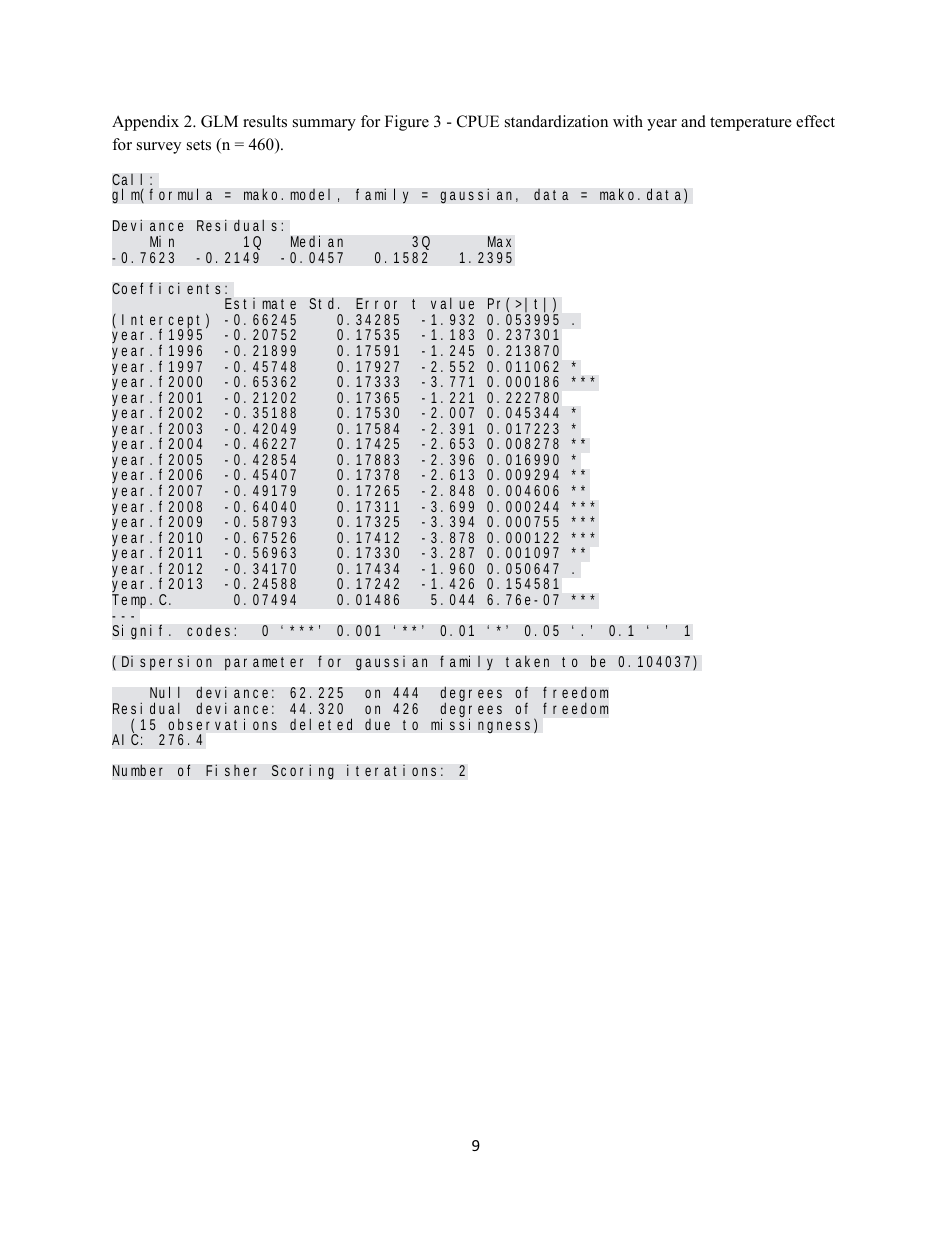 The height and width of the image is (1233, 952). What do you see at coordinates (167, 663) in the image?
I see `Dispersion` at bounding box center [167, 663].
